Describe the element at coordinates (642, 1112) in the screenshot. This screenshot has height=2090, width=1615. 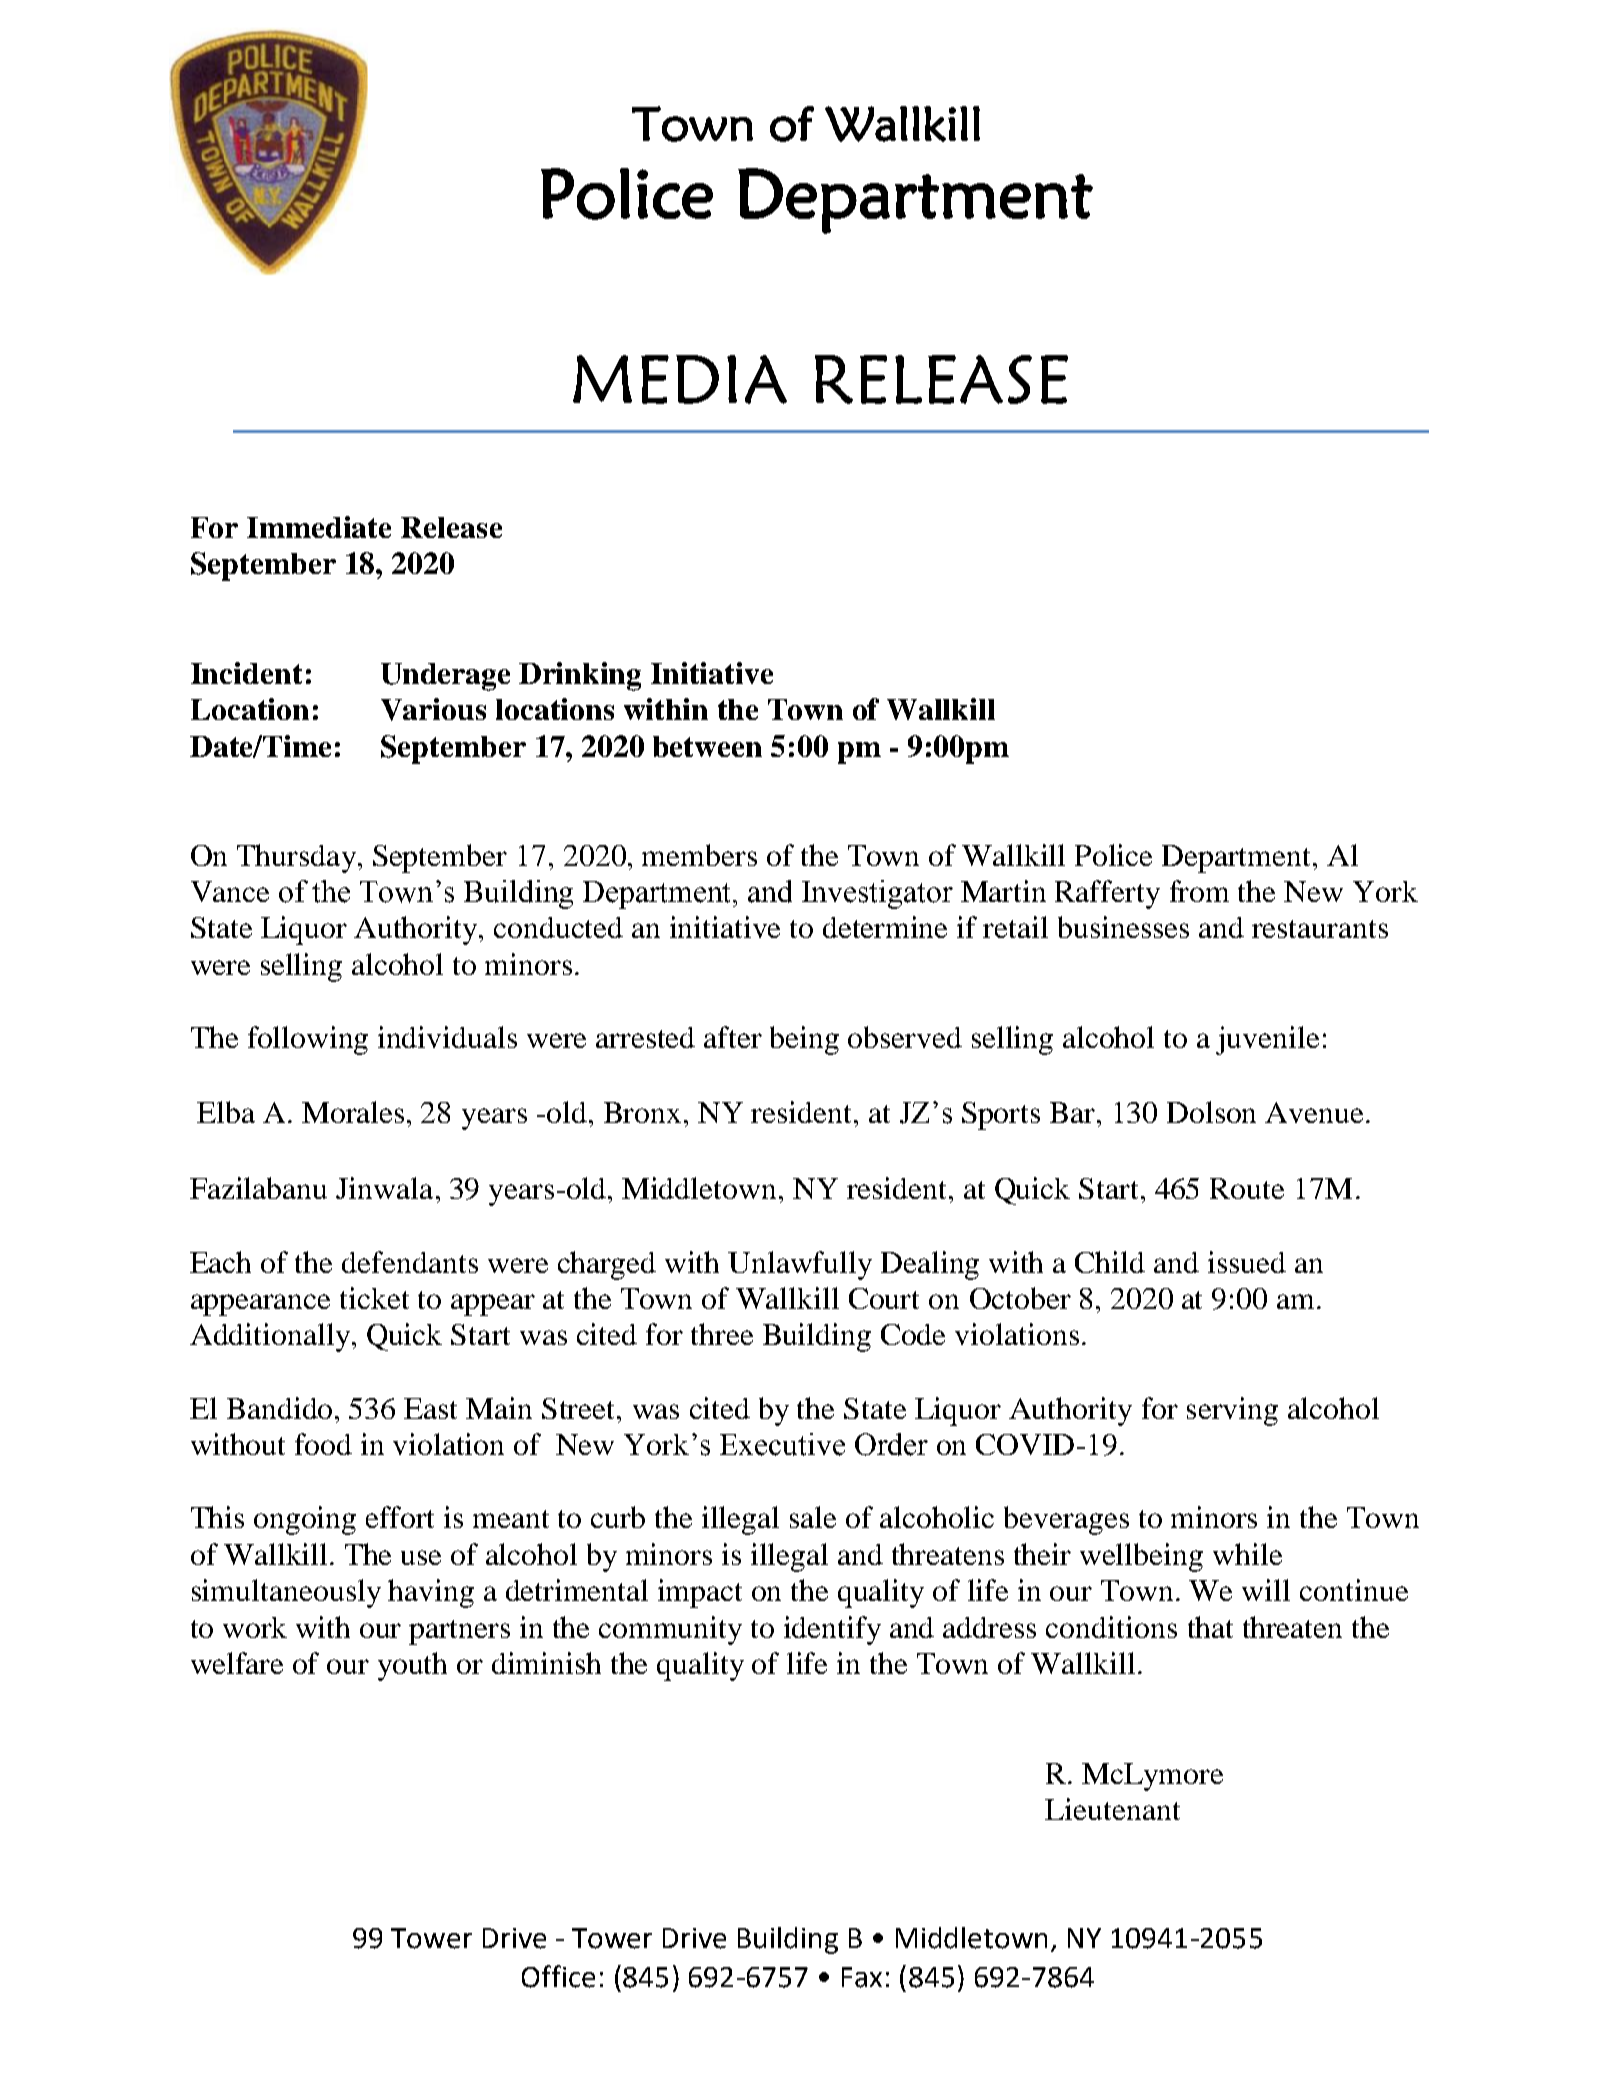
I see `Bronx` at that location.
